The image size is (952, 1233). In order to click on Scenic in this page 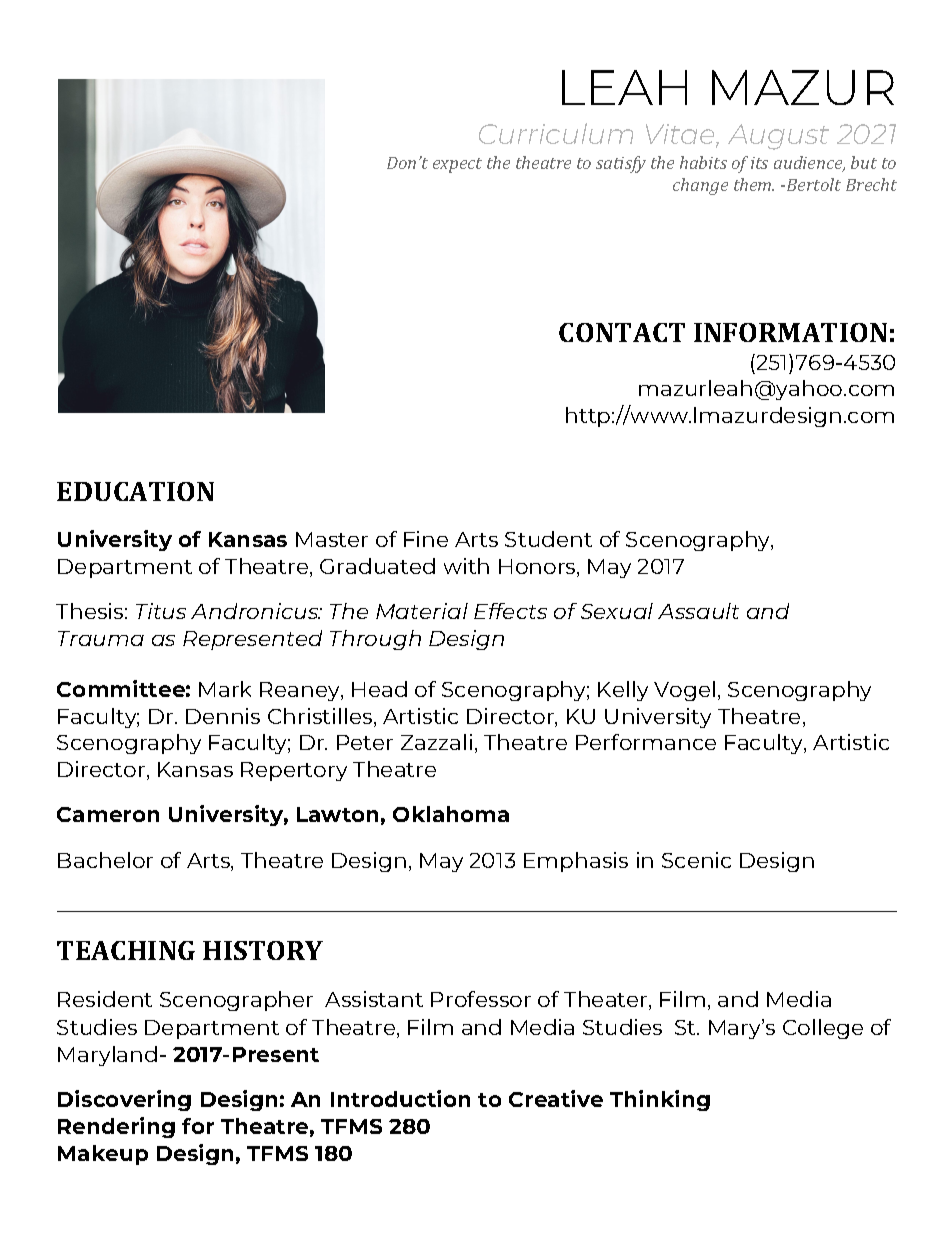, I will do `click(696, 860)`.
